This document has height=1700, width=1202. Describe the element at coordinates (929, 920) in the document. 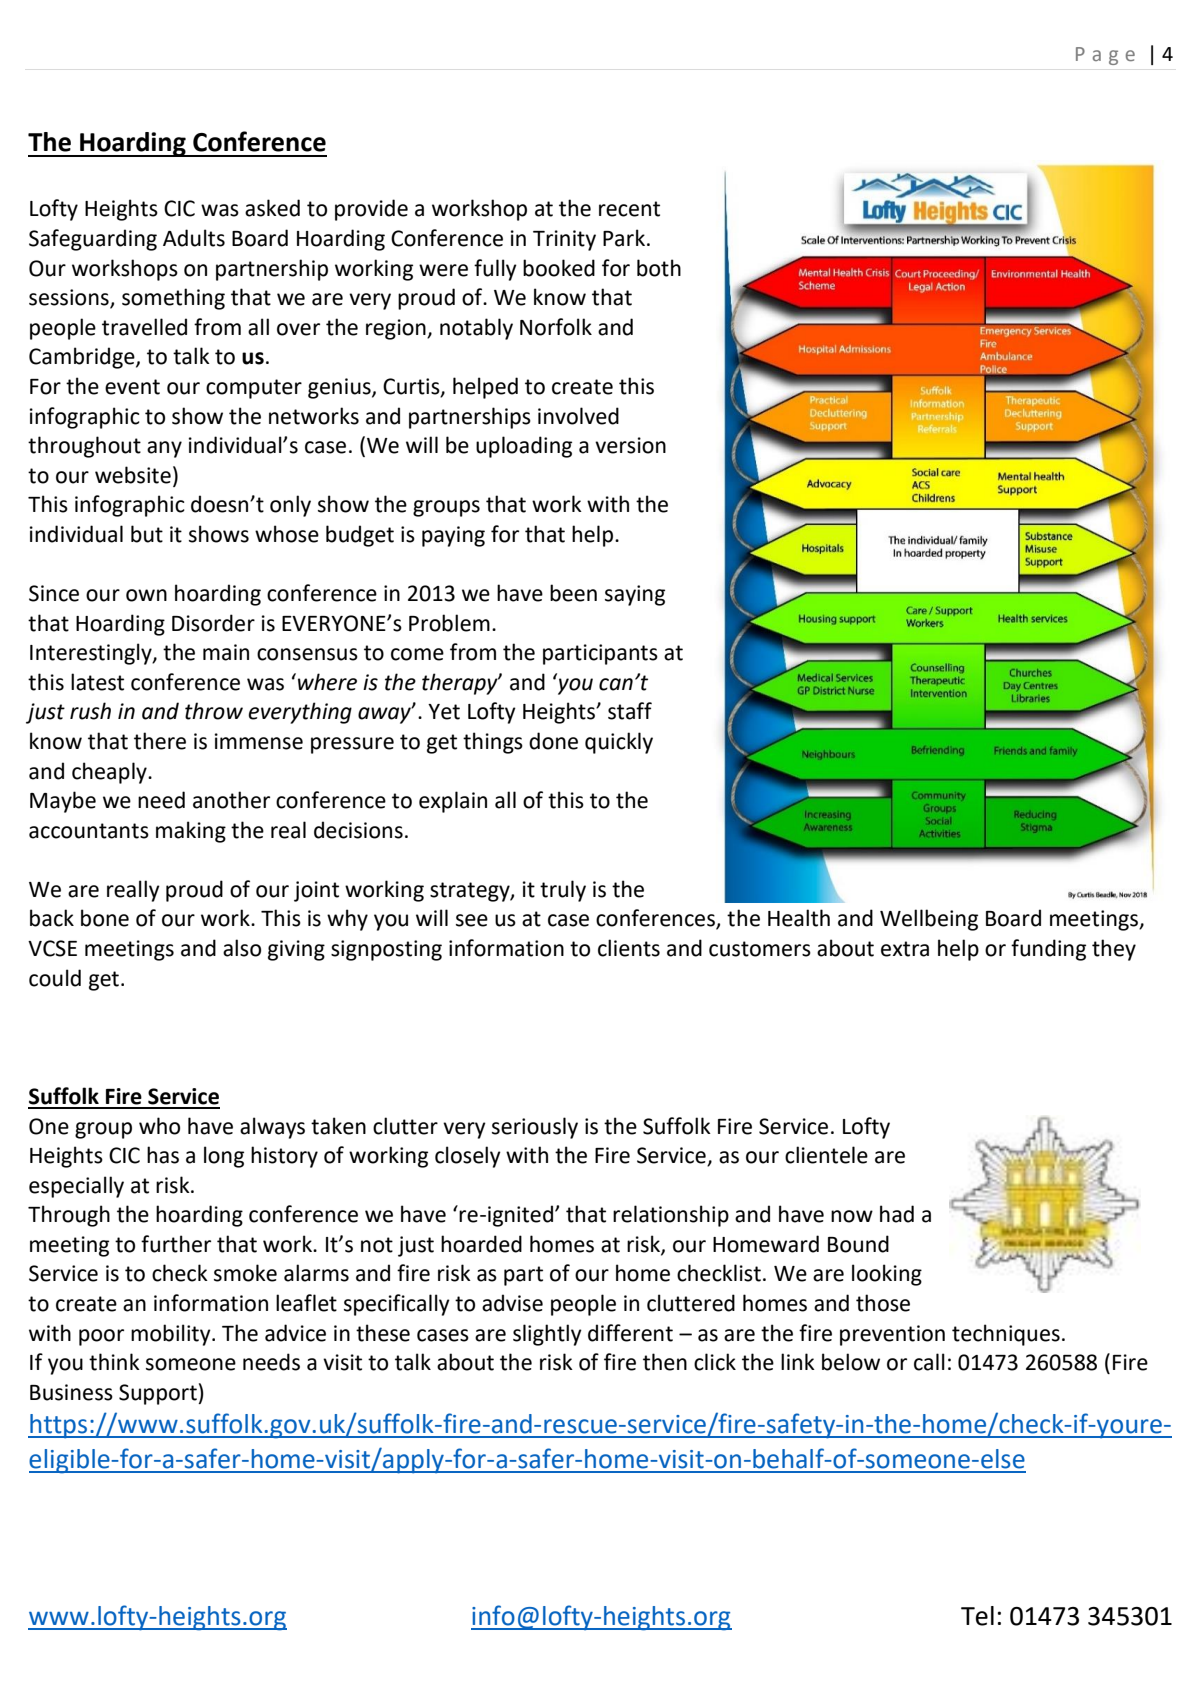

I see `Wellbeing` at that location.
